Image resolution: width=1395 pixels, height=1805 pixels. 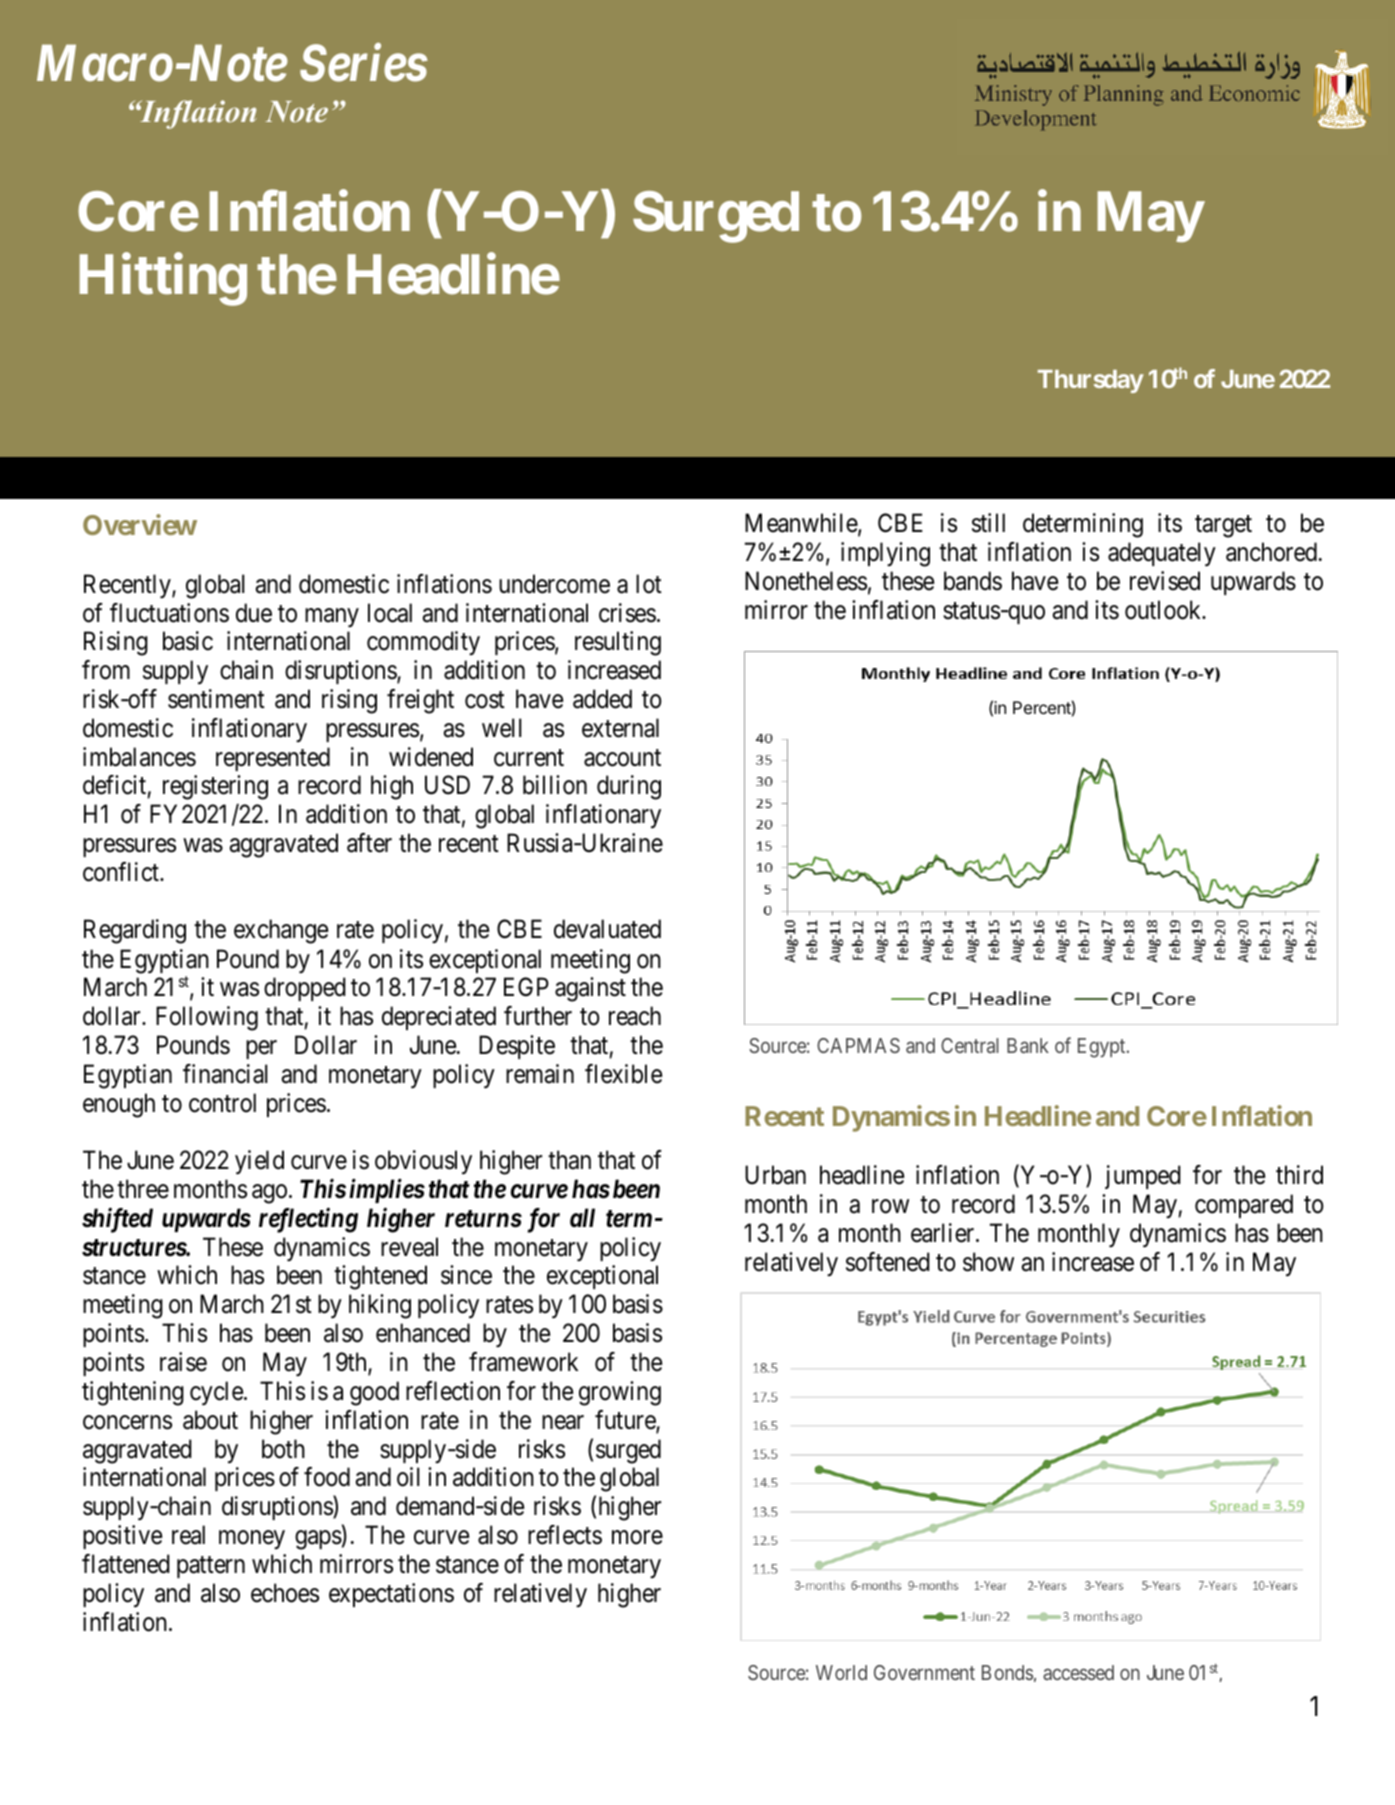 I want to click on lot, so click(x=649, y=584).
